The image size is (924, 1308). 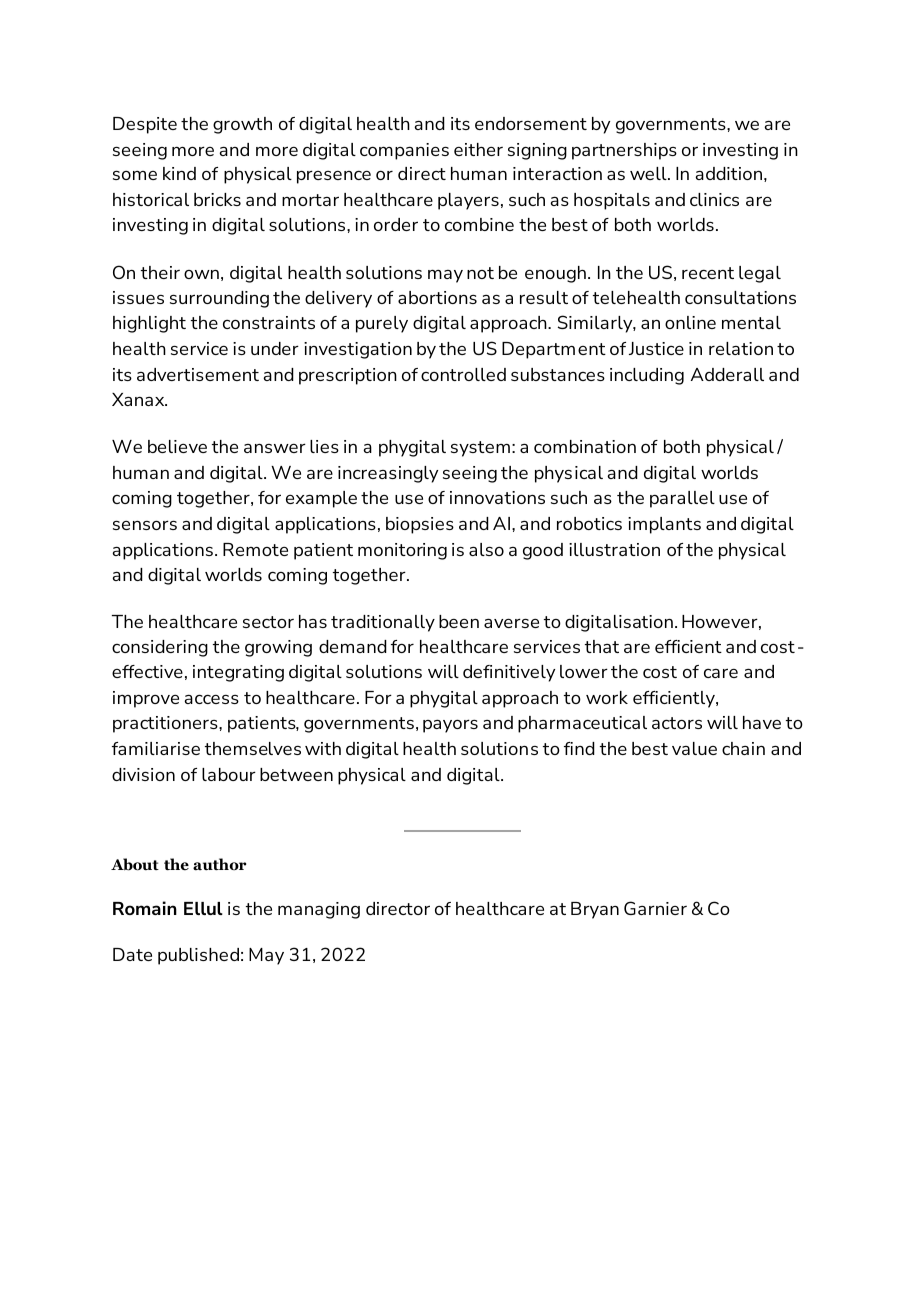 I want to click on managing, so click(x=319, y=910).
